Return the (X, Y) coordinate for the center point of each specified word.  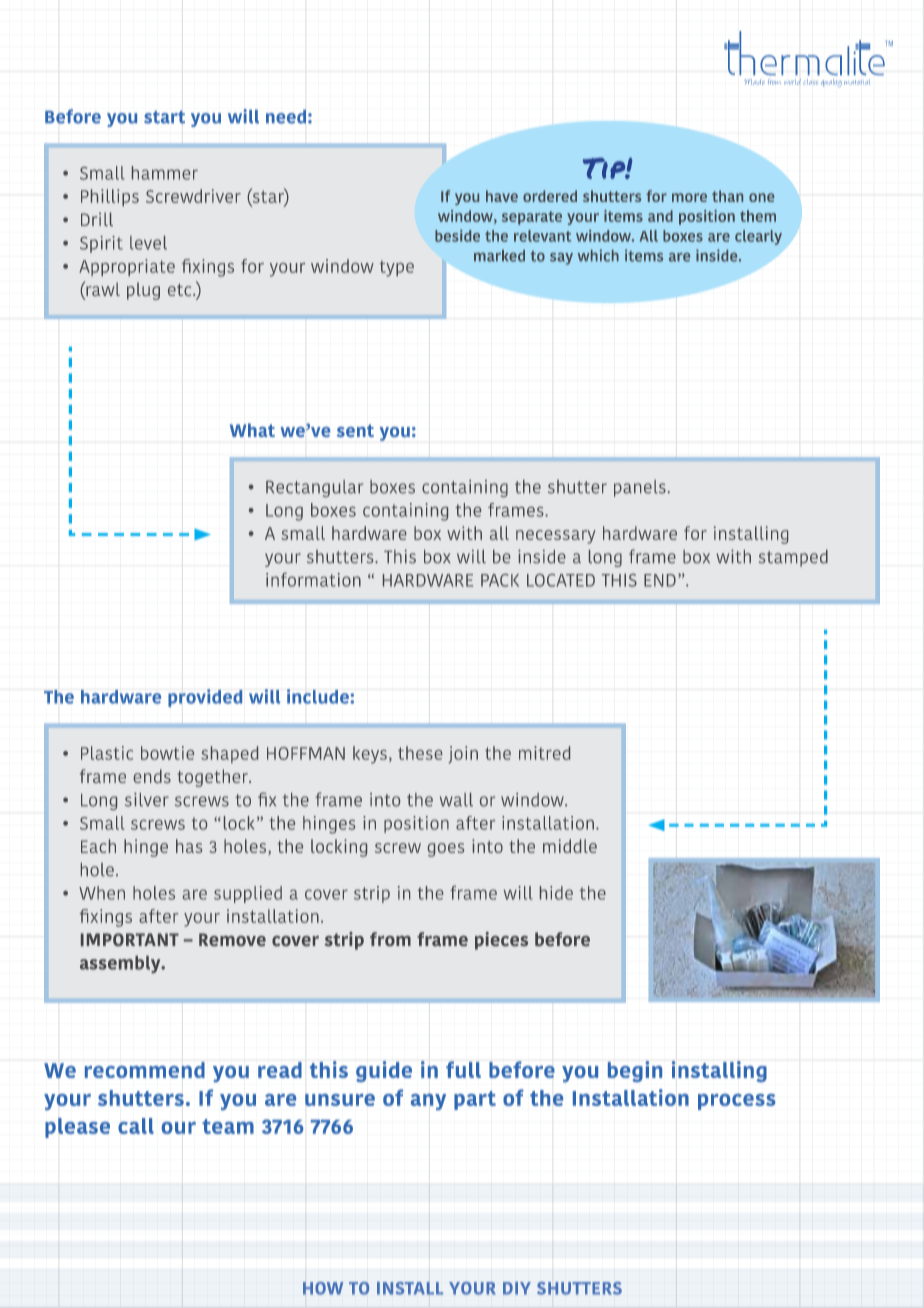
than (727, 196)
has (189, 846)
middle (570, 846)
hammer (165, 173)
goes (446, 850)
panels (640, 488)
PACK (500, 580)
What (252, 430)
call (136, 1126)
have (502, 196)
